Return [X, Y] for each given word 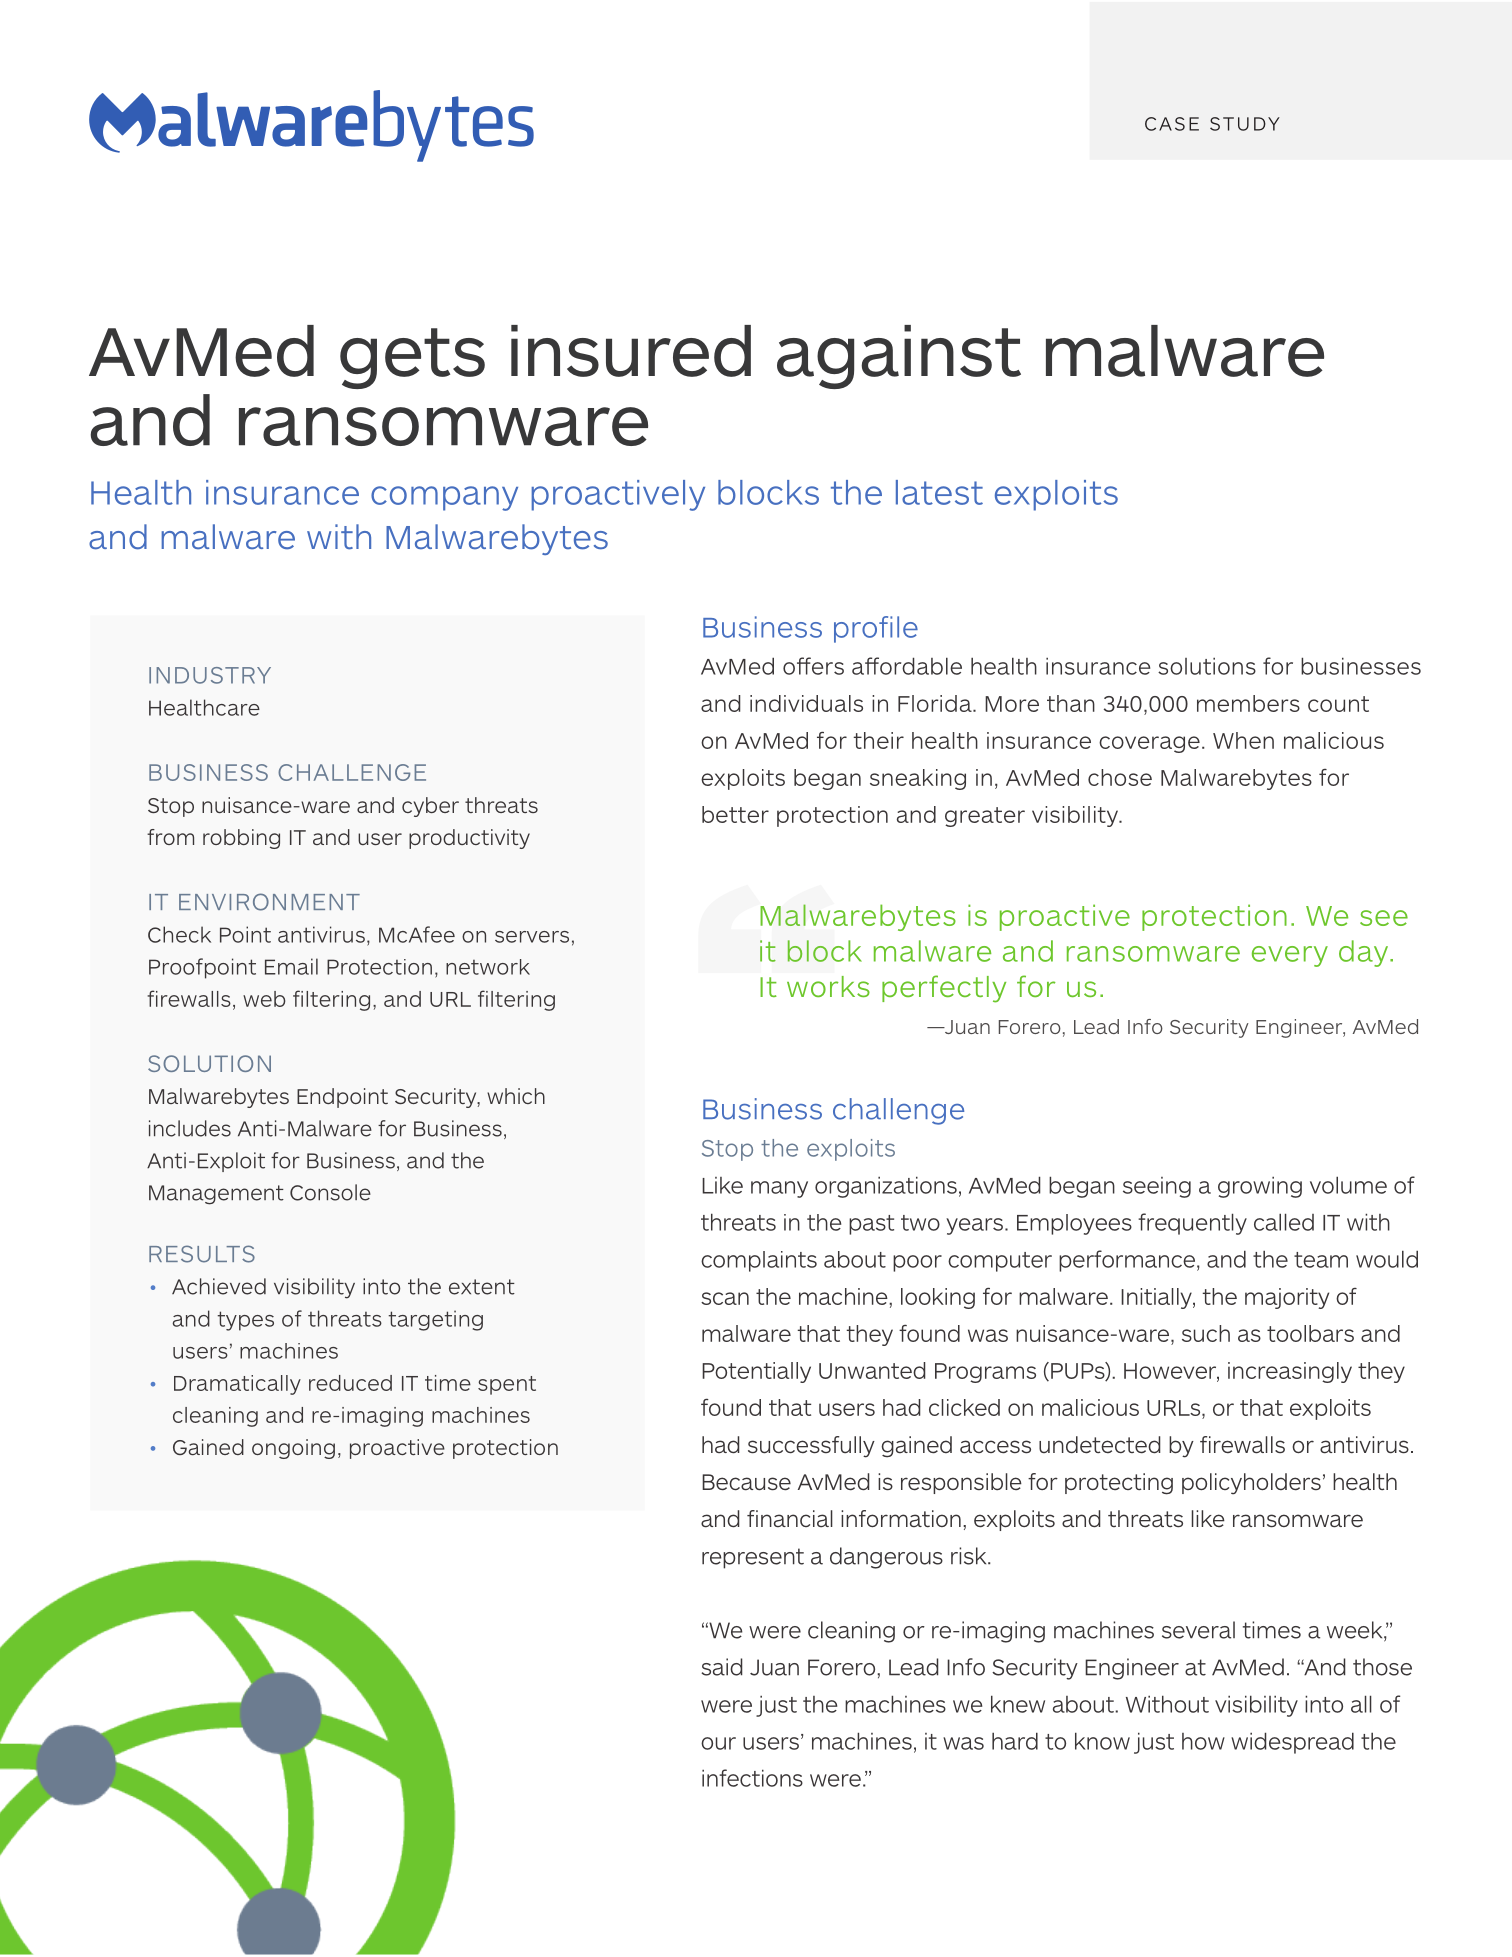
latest [939, 492]
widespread [1292, 1743]
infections [752, 1778]
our [718, 1743]
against [899, 357]
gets [412, 358]
